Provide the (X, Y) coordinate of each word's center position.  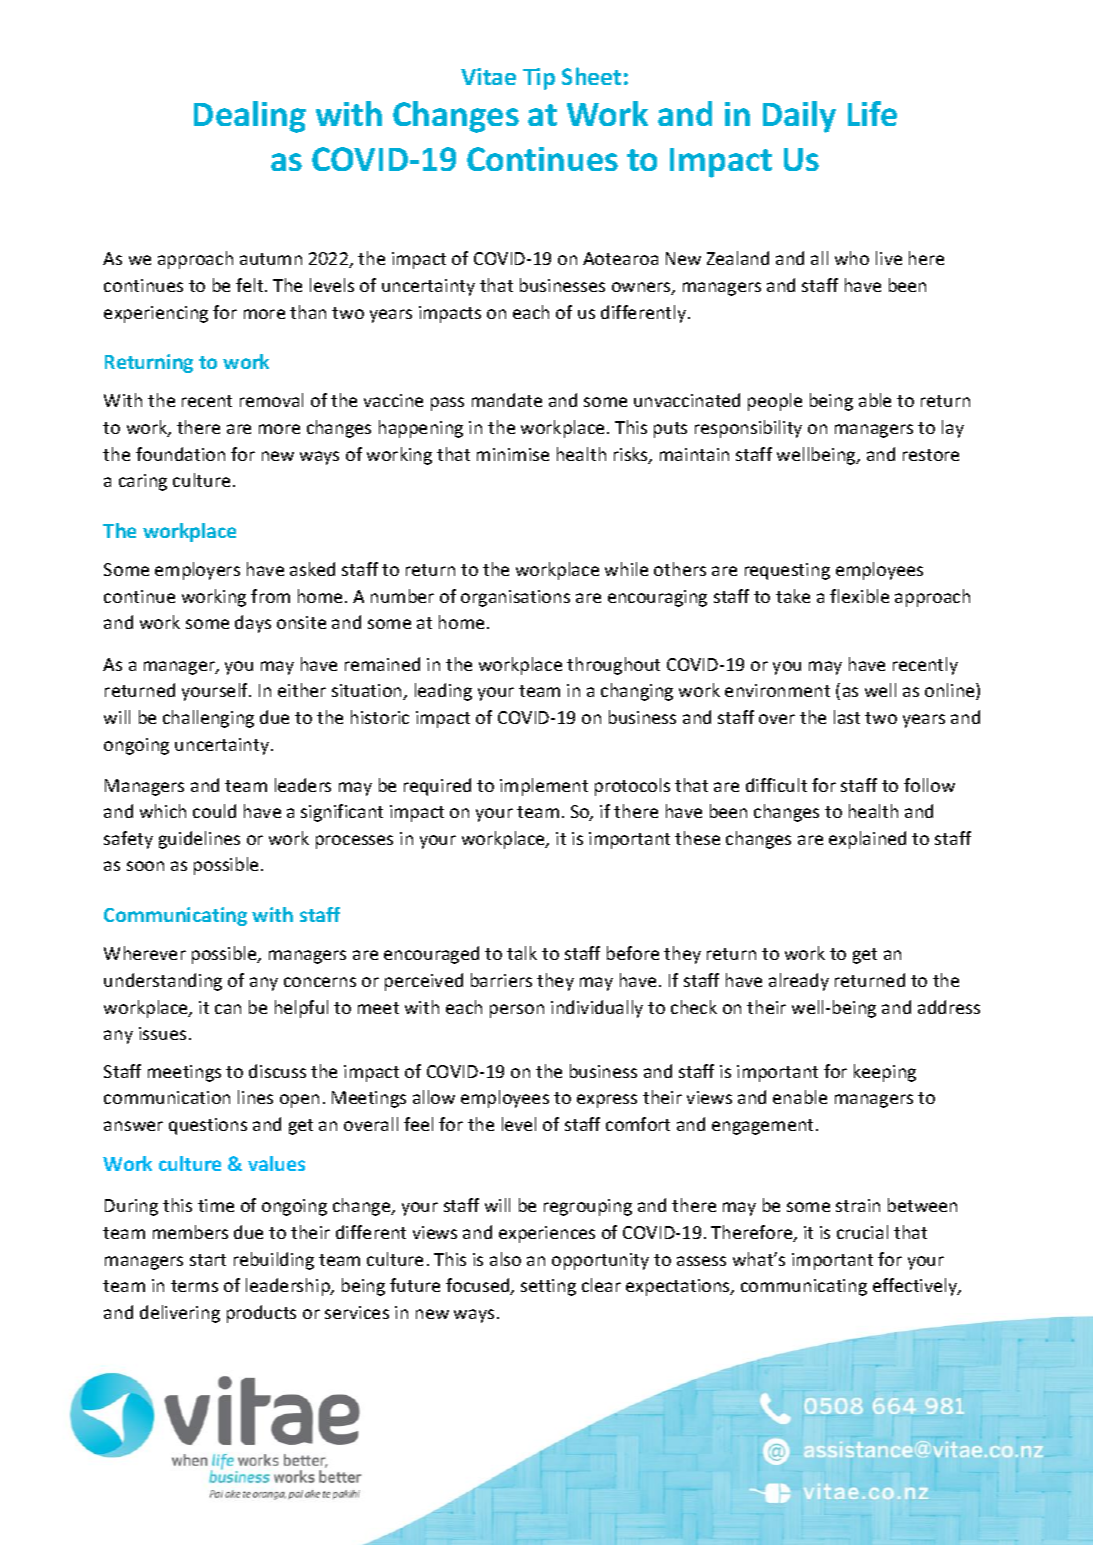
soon (145, 866)
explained (867, 840)
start (208, 1260)
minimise (513, 454)
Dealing (250, 117)
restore (931, 455)
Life (872, 113)
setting (548, 1287)
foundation (180, 454)
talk (522, 953)
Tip (539, 79)
